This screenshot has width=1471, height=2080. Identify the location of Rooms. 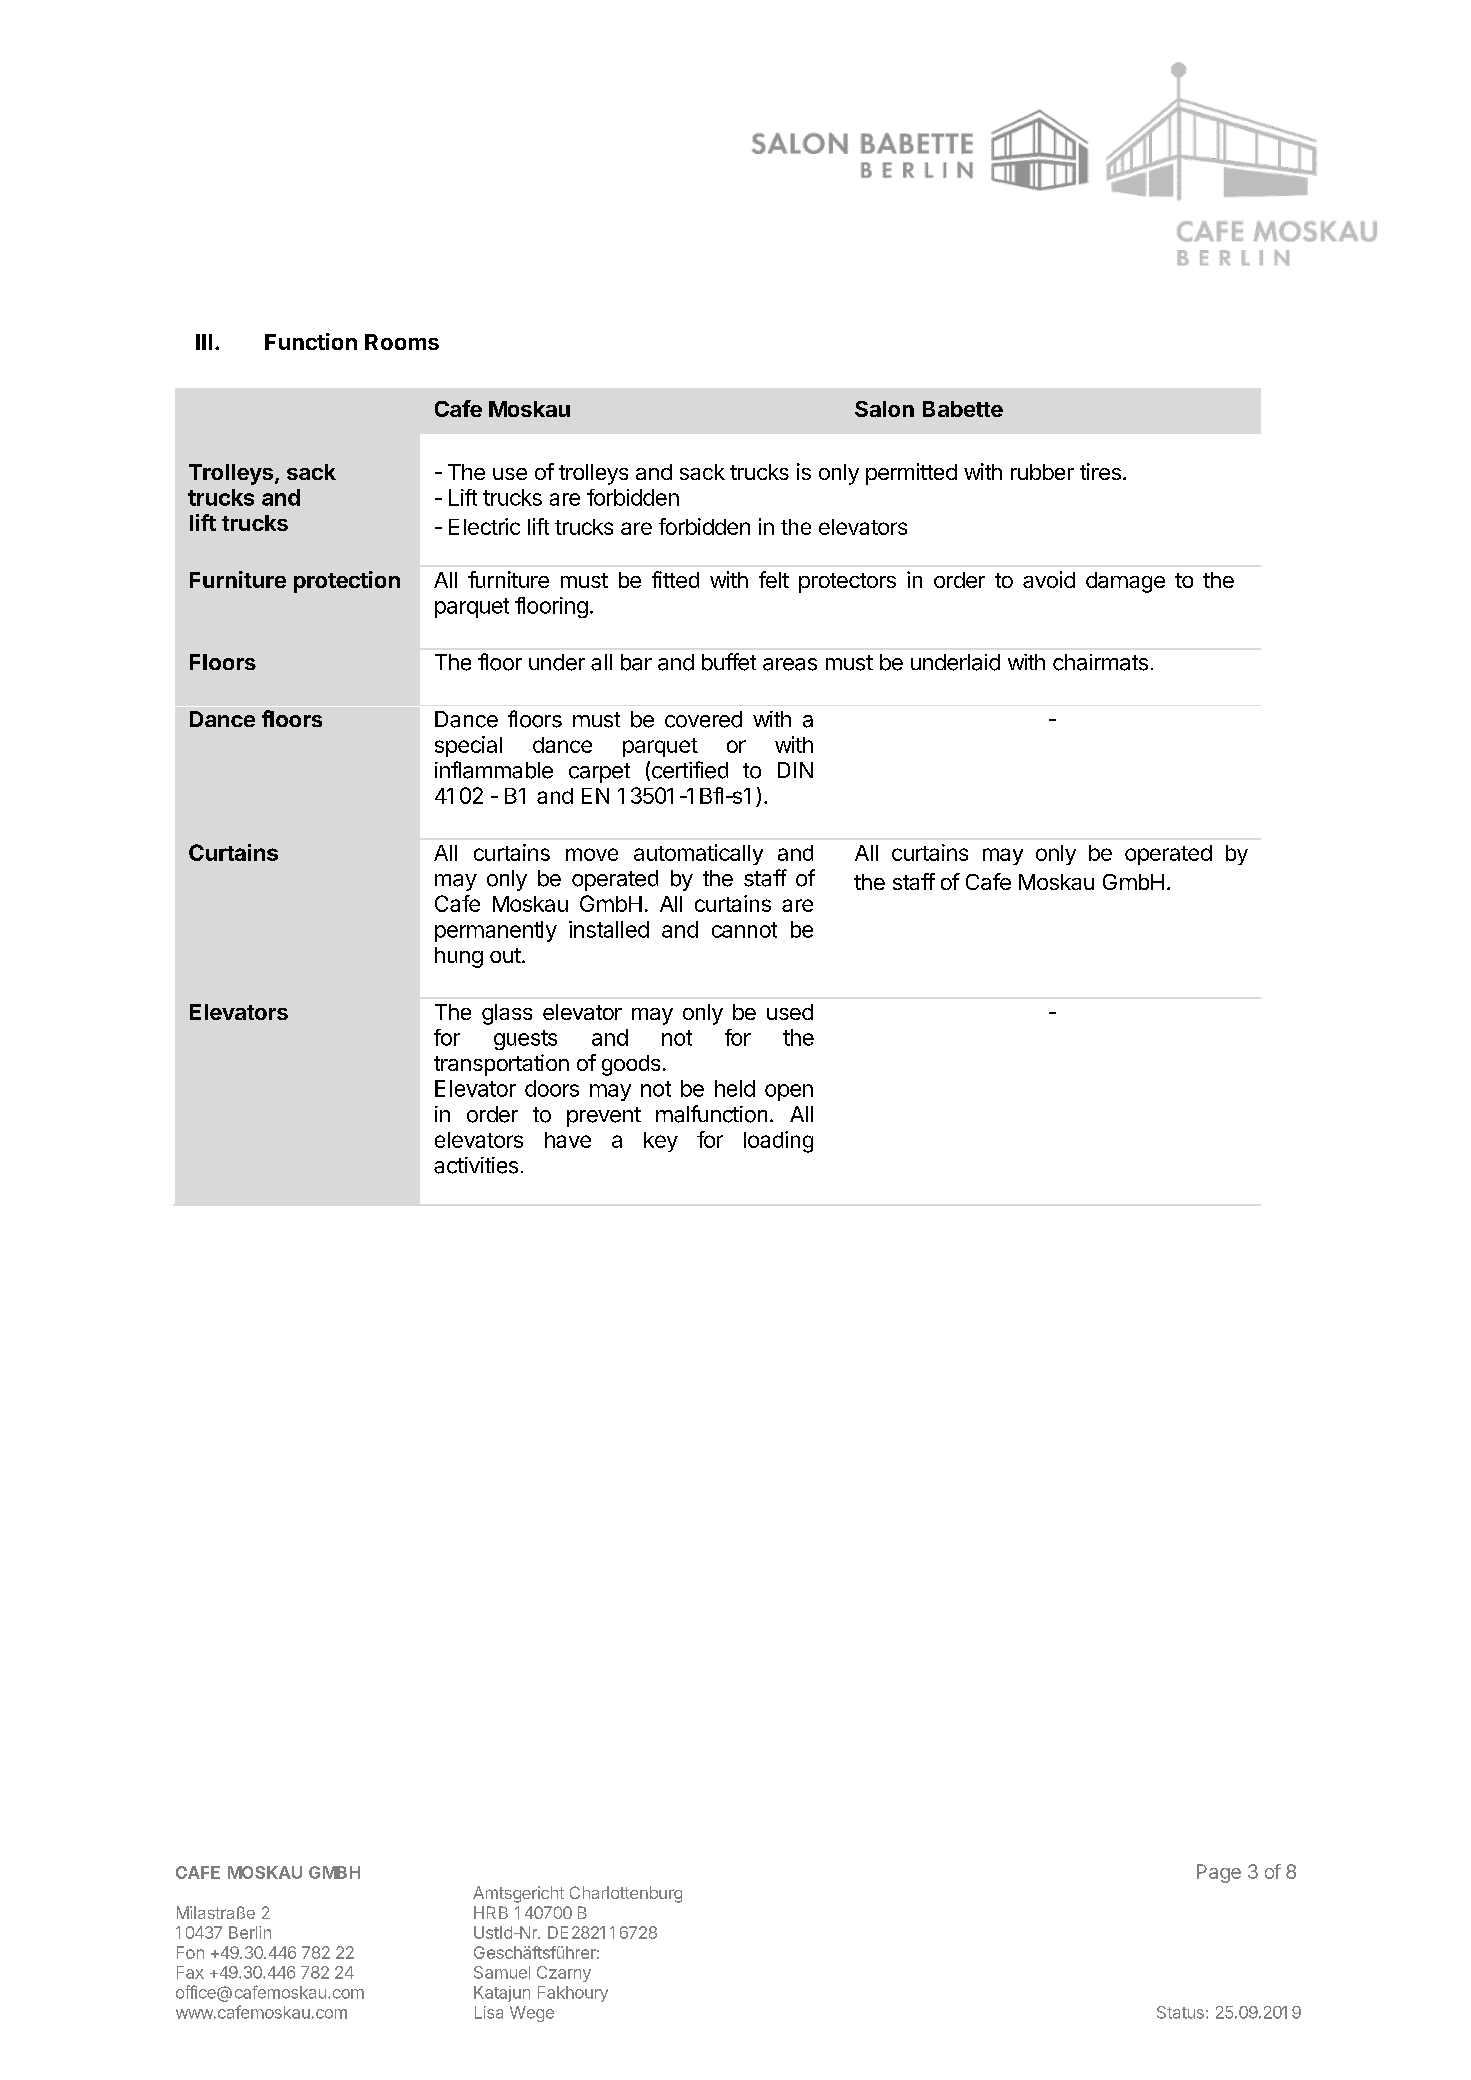
(402, 342).
